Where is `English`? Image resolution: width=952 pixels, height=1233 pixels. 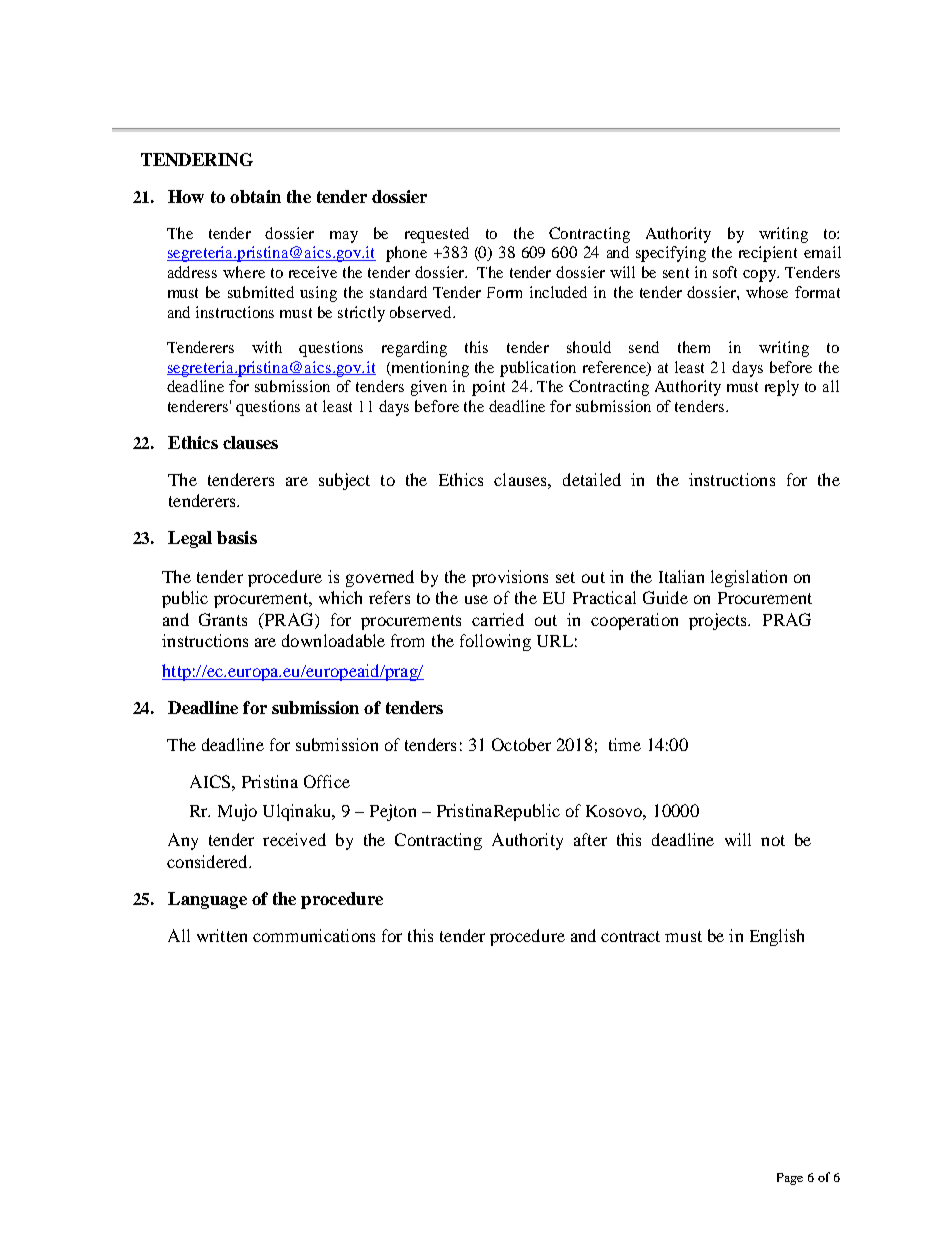
English is located at coordinates (777, 937).
